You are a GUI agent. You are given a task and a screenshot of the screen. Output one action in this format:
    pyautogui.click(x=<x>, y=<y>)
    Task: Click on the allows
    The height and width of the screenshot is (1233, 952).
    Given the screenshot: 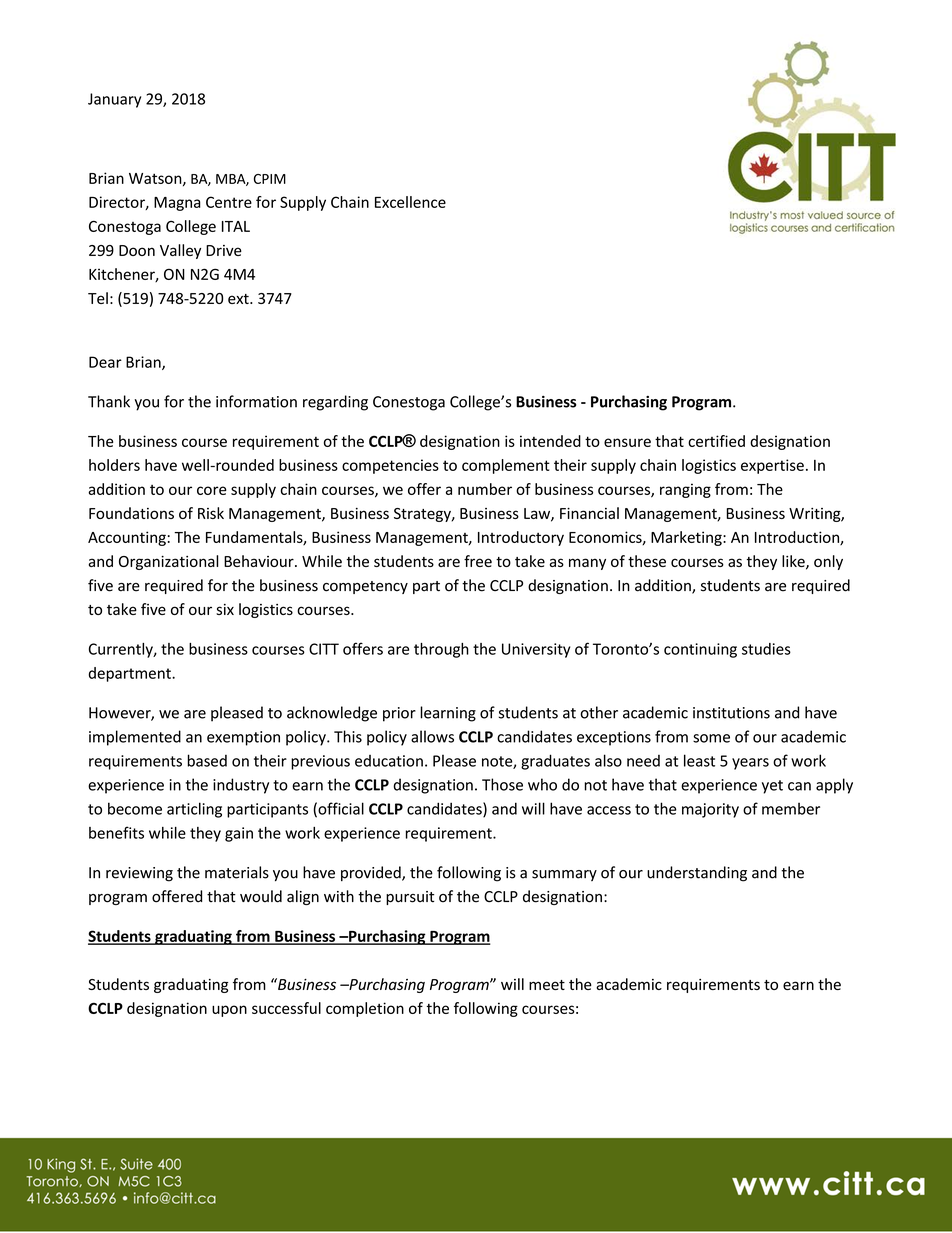 What is the action you would take?
    pyautogui.click(x=432, y=736)
